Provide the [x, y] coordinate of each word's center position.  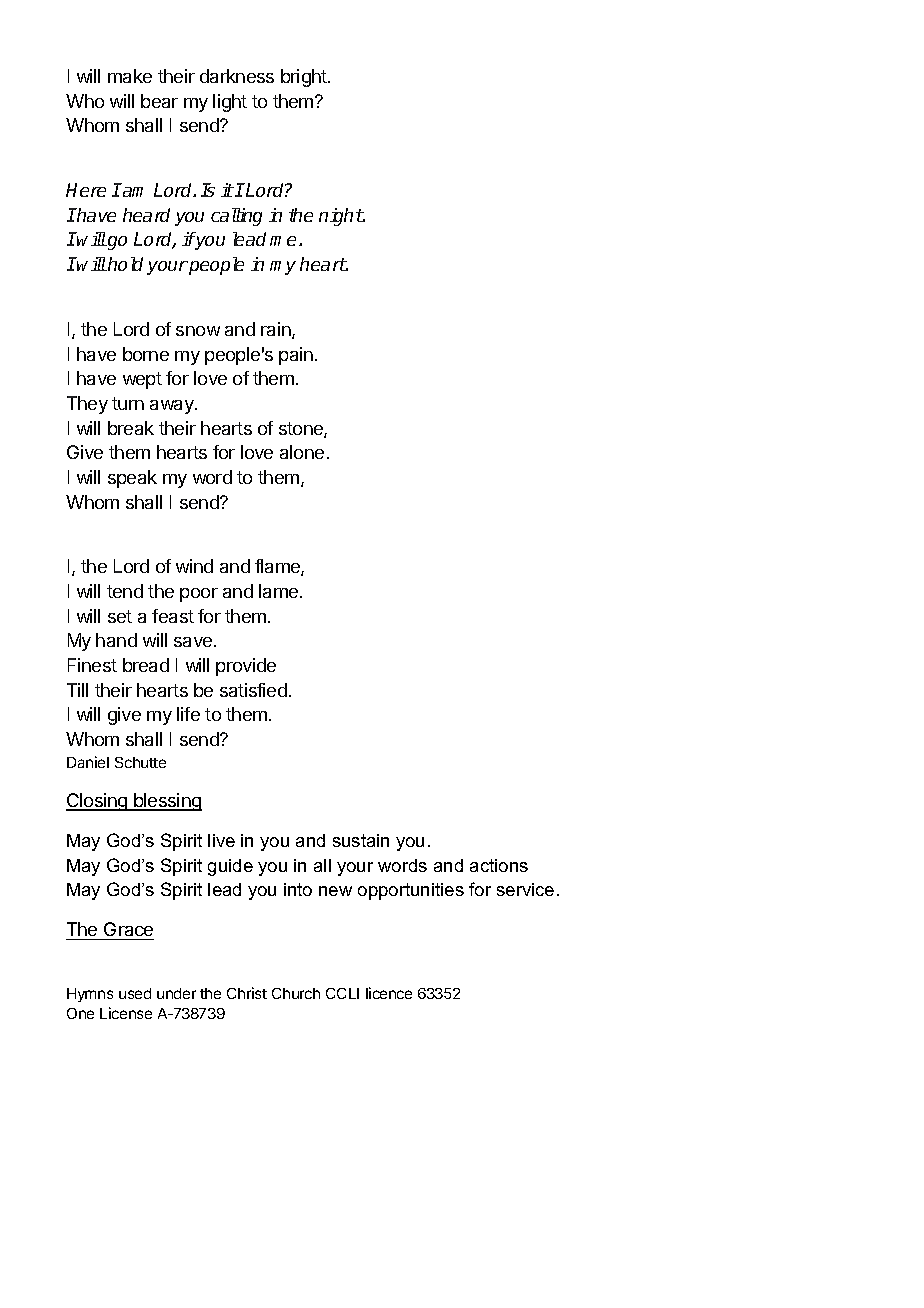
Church [296, 993]
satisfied [253, 690]
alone [302, 452]
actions [499, 865]
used [135, 993]
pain [296, 356]
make [130, 76]
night [341, 217]
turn [128, 403]
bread [146, 665]
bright [305, 78]
